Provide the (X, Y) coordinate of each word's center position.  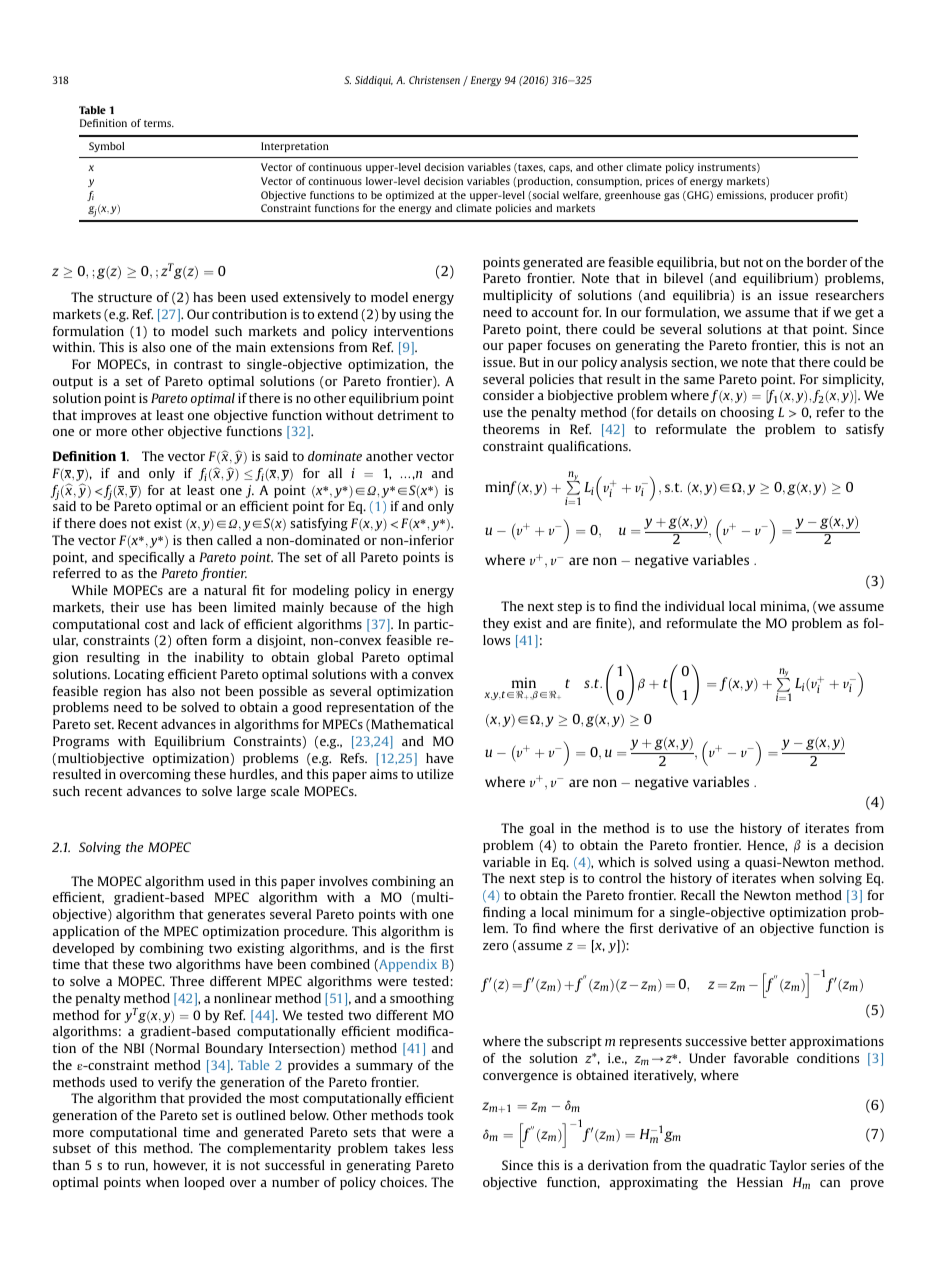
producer (792, 196)
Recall (698, 895)
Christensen (434, 80)
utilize (435, 774)
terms (159, 123)
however (180, 1166)
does (113, 523)
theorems (511, 429)
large (251, 792)
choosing (747, 413)
